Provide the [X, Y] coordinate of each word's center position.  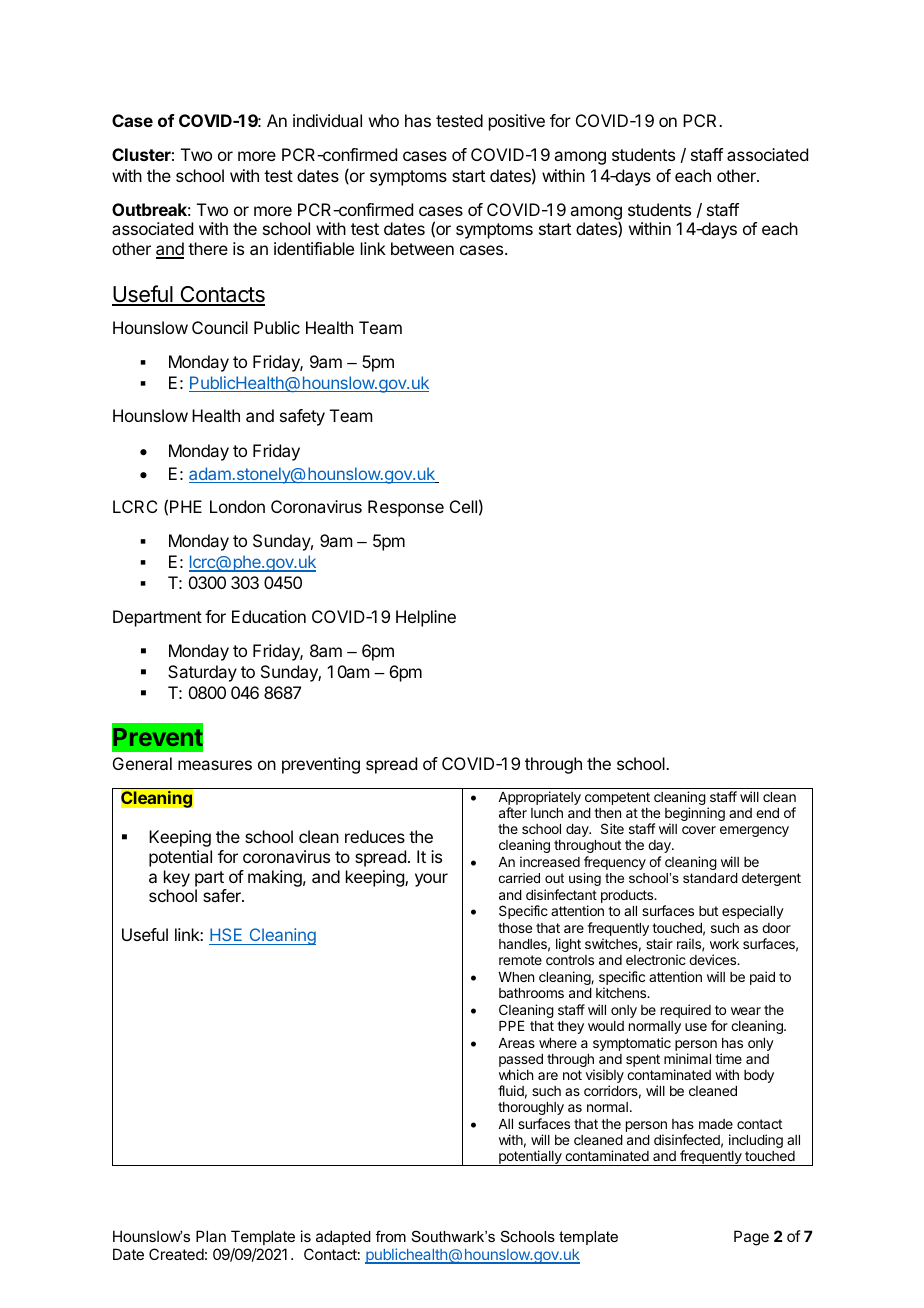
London [237, 506]
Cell [463, 506]
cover [699, 830]
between [422, 248]
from [391, 1236]
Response [406, 508]
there [208, 248]
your [431, 880]
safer [223, 895]
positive [517, 122]
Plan [211, 1236]
